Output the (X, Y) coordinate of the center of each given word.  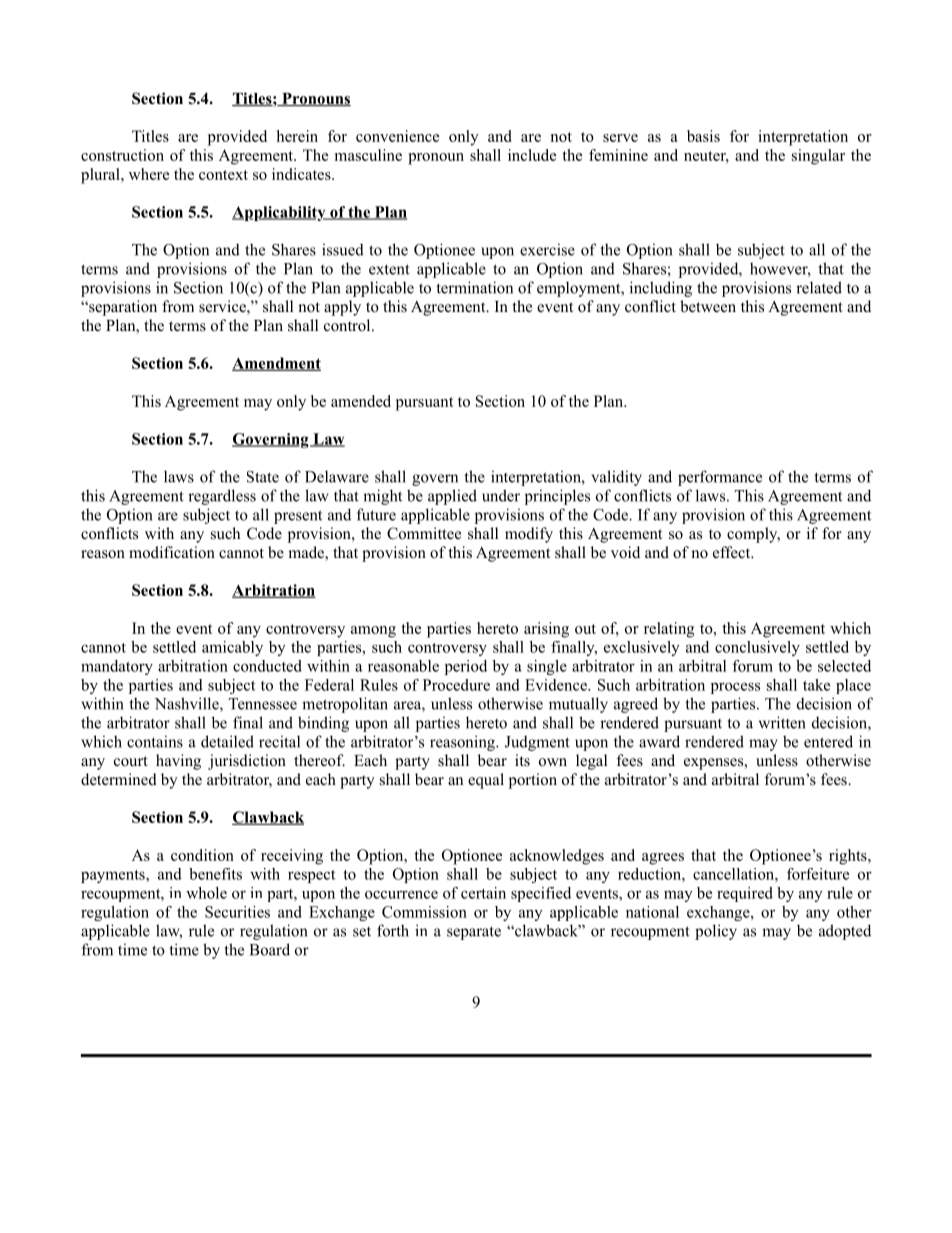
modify (529, 535)
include (532, 155)
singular (818, 157)
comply (753, 535)
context (223, 175)
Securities (237, 912)
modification (172, 552)
